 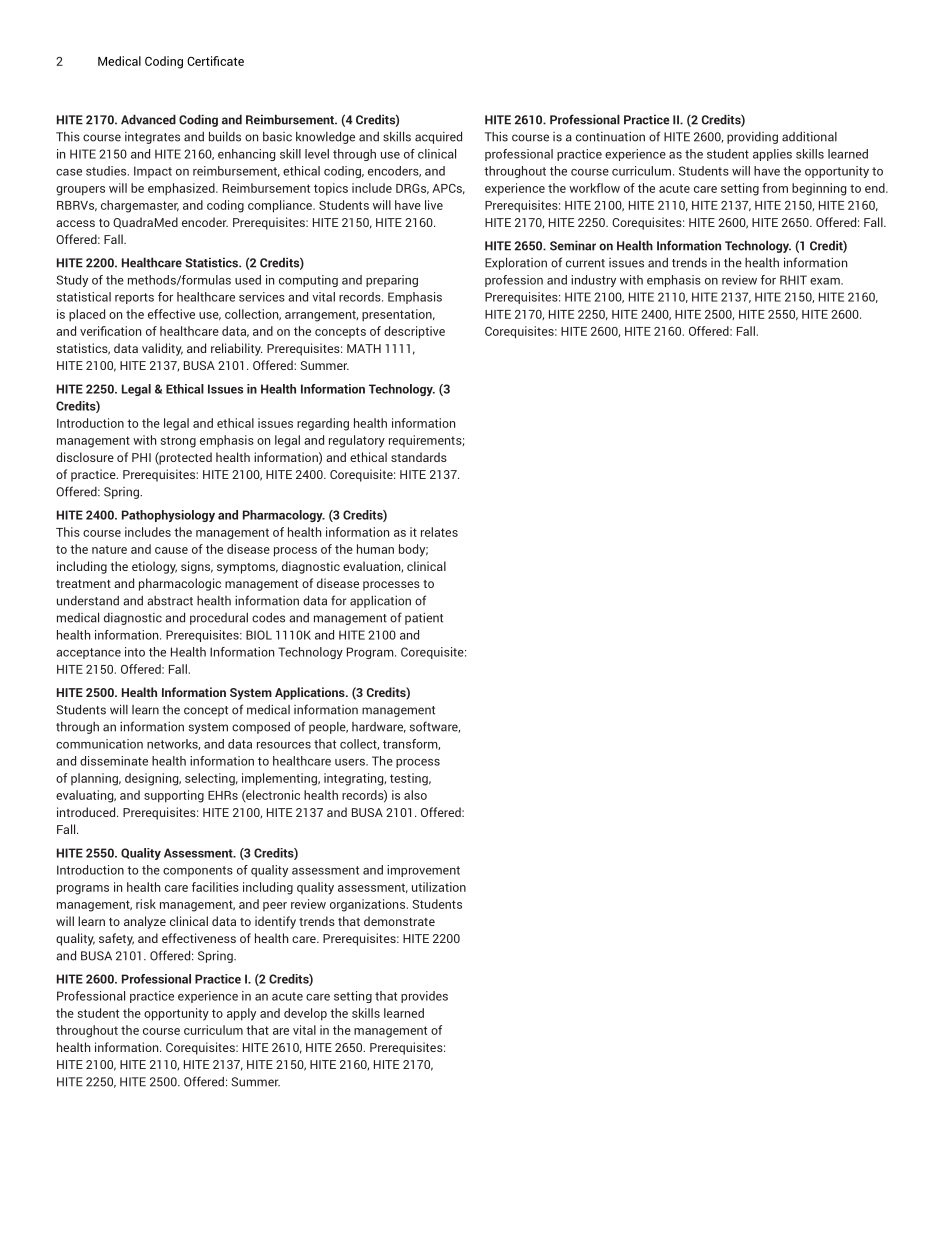 I want to click on providing, so click(x=752, y=138).
